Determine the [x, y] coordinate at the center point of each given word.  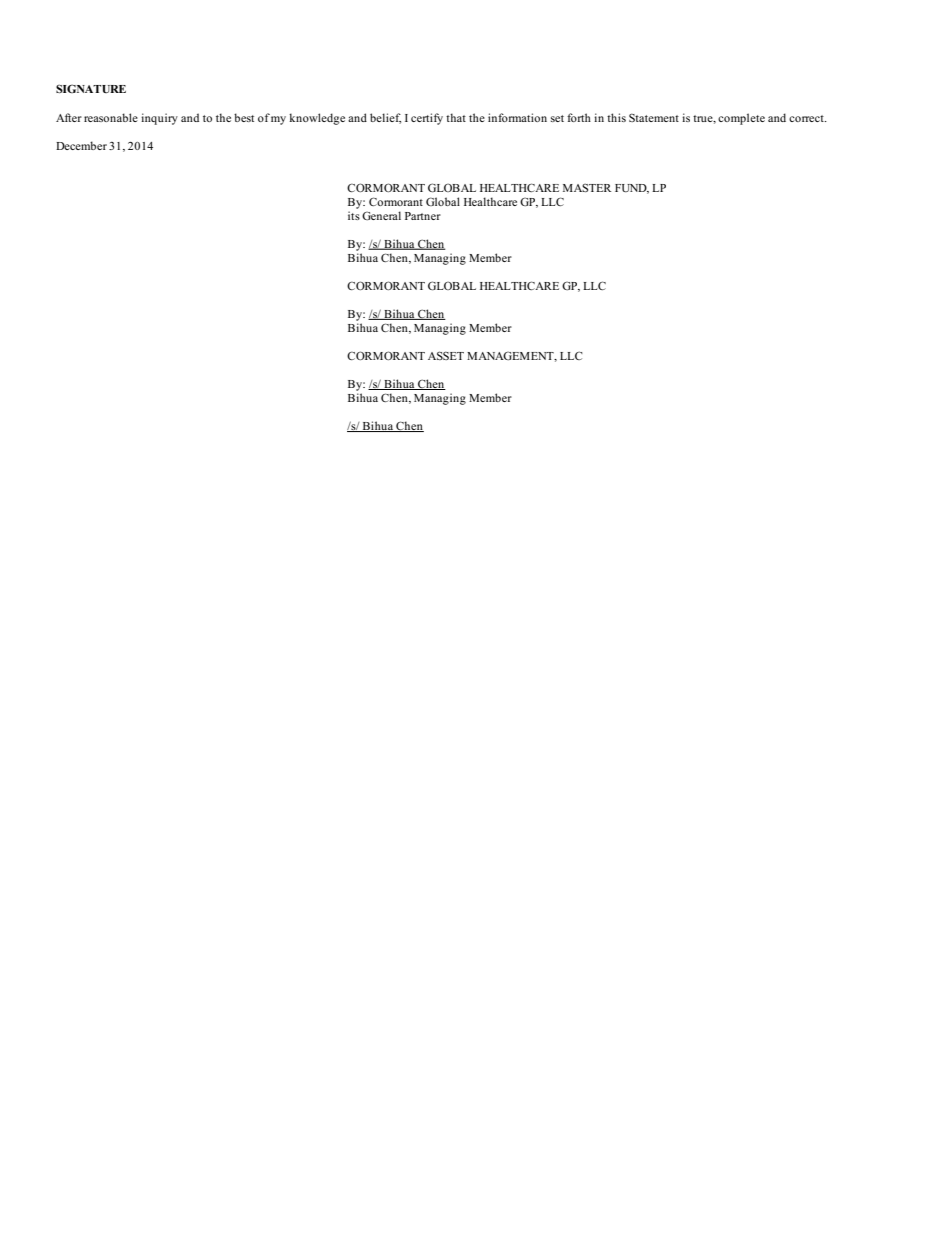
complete [741, 119]
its [354, 215]
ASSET [446, 355]
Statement [654, 117]
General [381, 215]
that [456, 117]
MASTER [587, 188]
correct [807, 118]
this [616, 117]
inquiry [159, 119]
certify [427, 119]
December [81, 145]
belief [385, 118]
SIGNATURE [91, 88]
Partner [423, 216]
